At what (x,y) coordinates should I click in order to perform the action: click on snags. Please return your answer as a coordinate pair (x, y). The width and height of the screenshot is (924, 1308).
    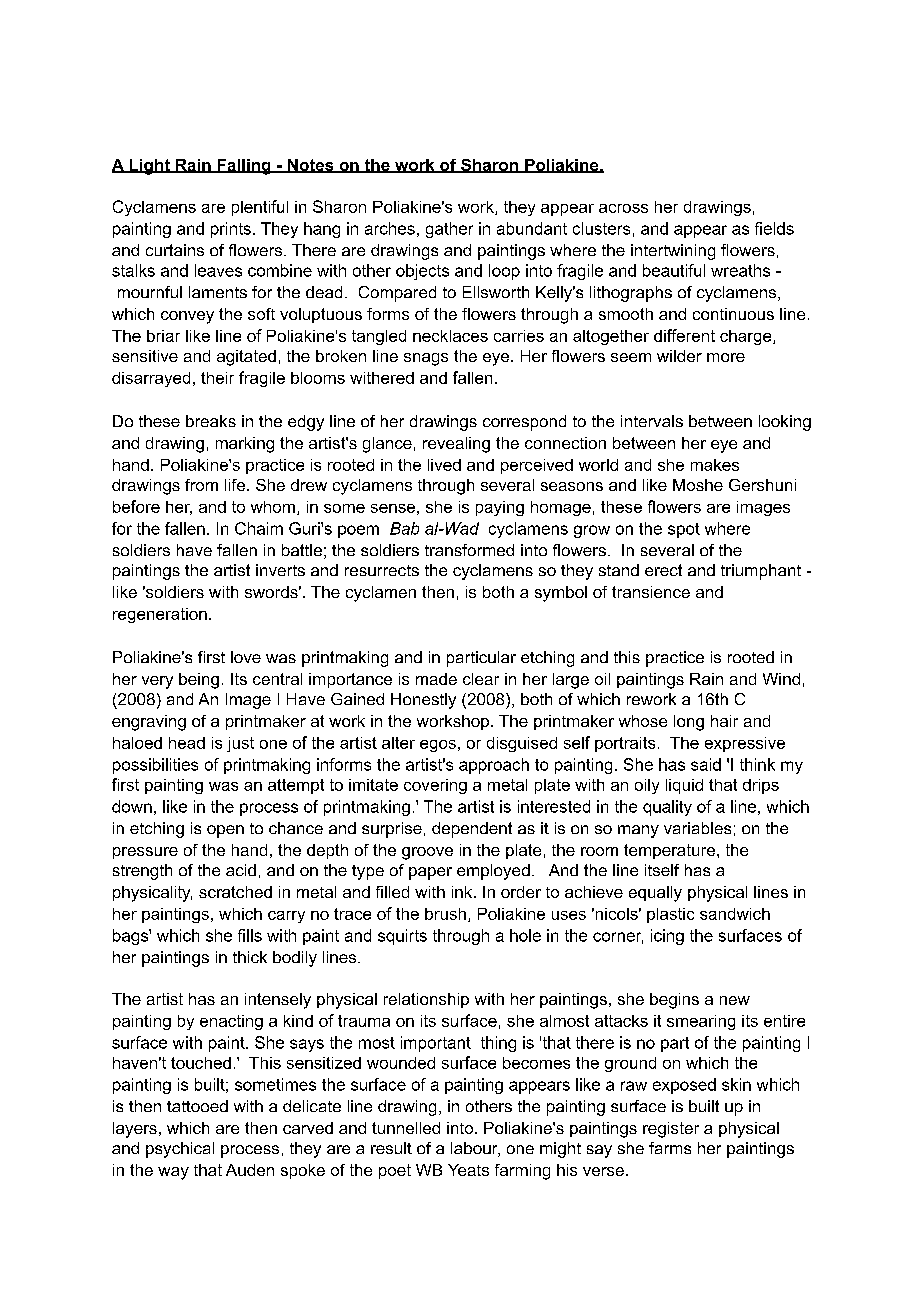
    Looking at the image, I should click on (426, 359).
